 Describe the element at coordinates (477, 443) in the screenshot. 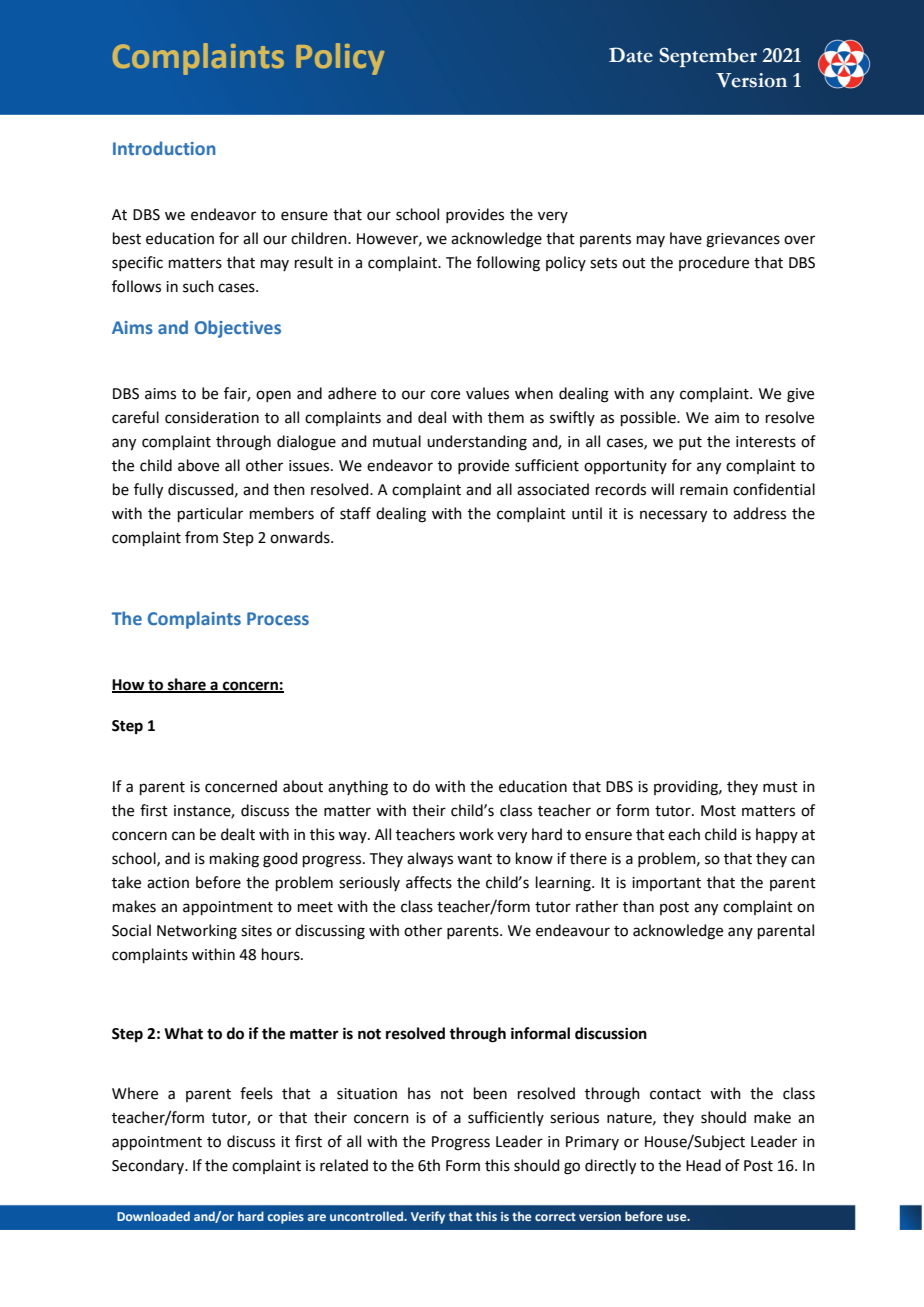

I see `understanding` at that location.
